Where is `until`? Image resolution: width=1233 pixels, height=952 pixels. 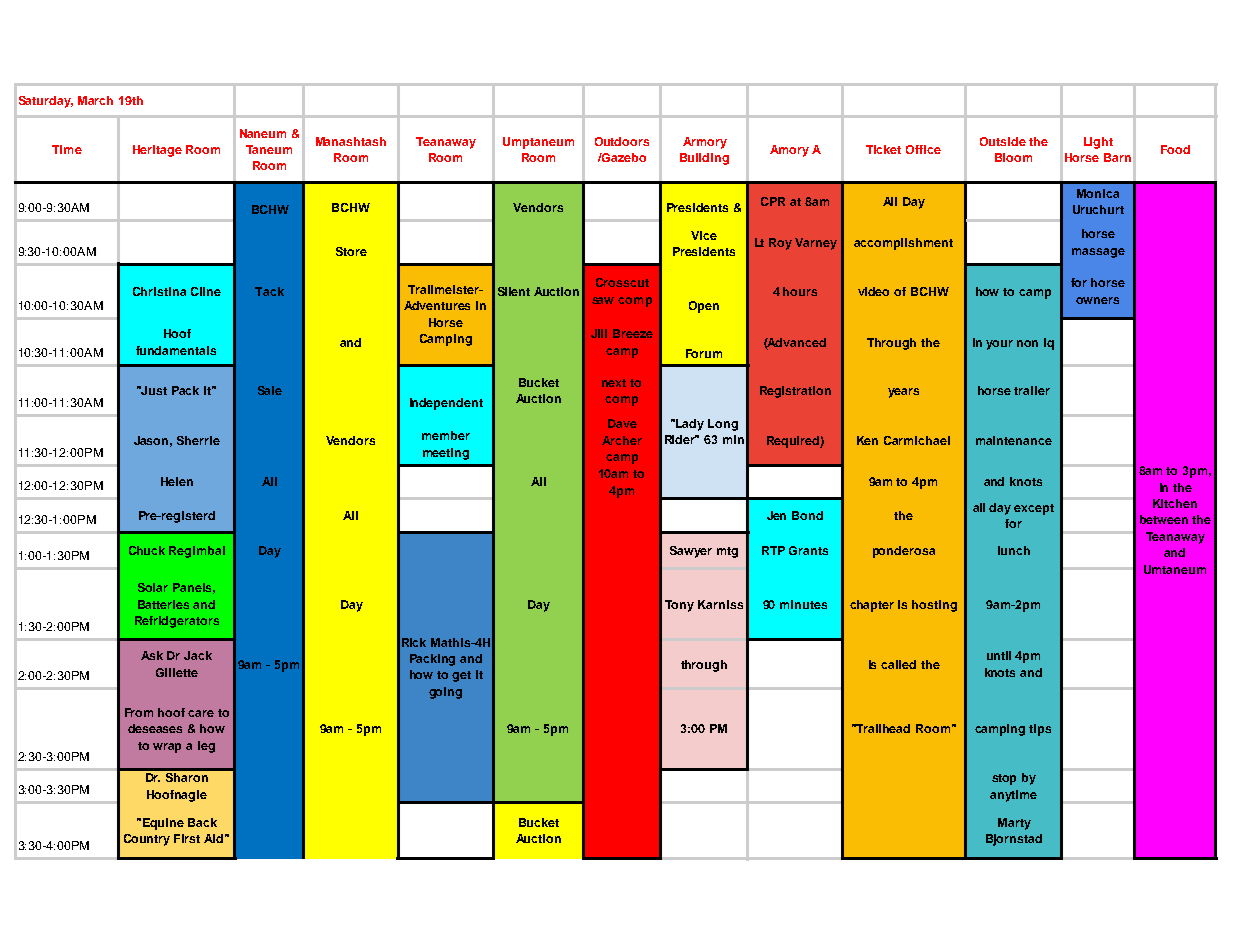 until is located at coordinates (999, 655).
